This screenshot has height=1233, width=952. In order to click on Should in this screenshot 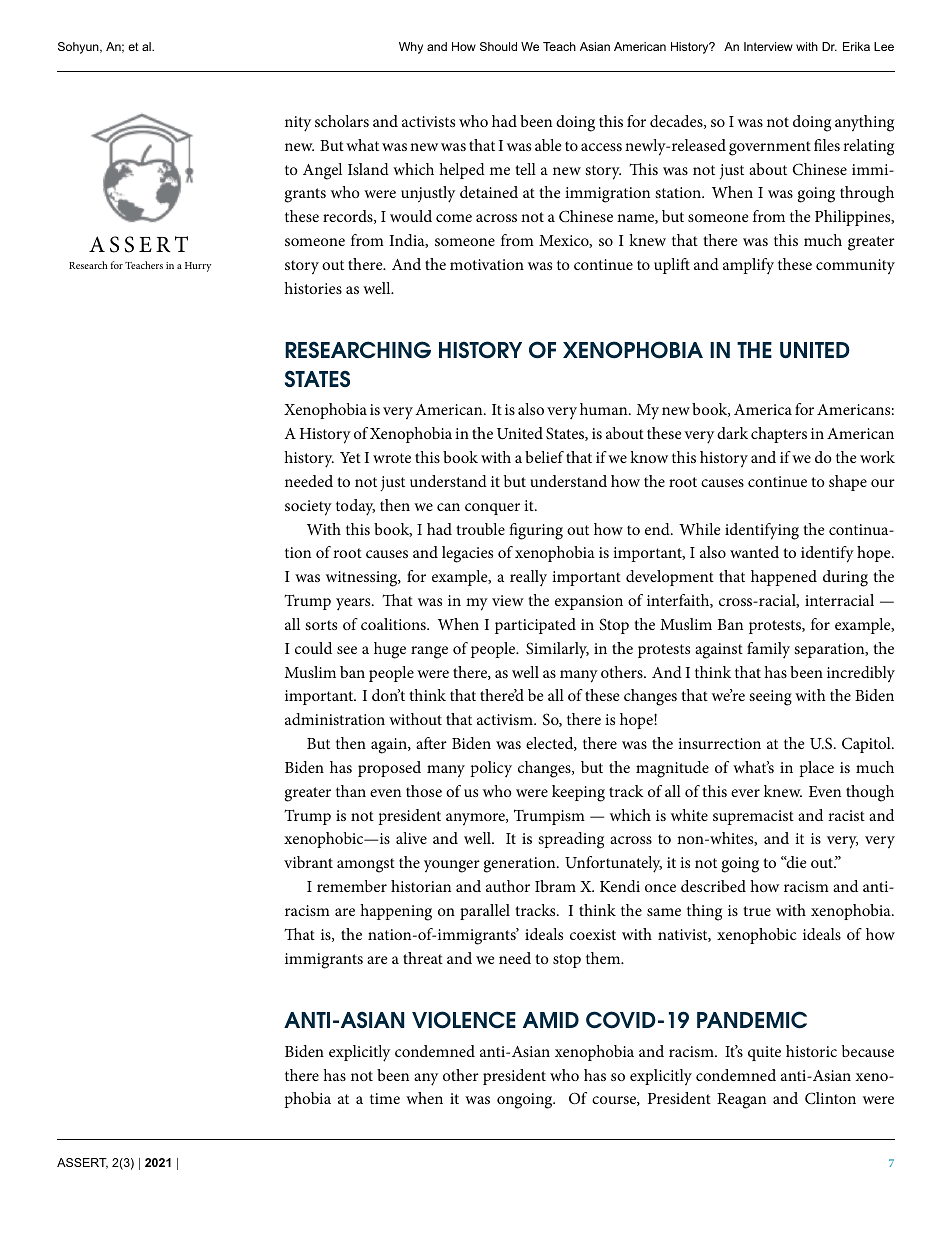, I will do `click(498, 46)`.
